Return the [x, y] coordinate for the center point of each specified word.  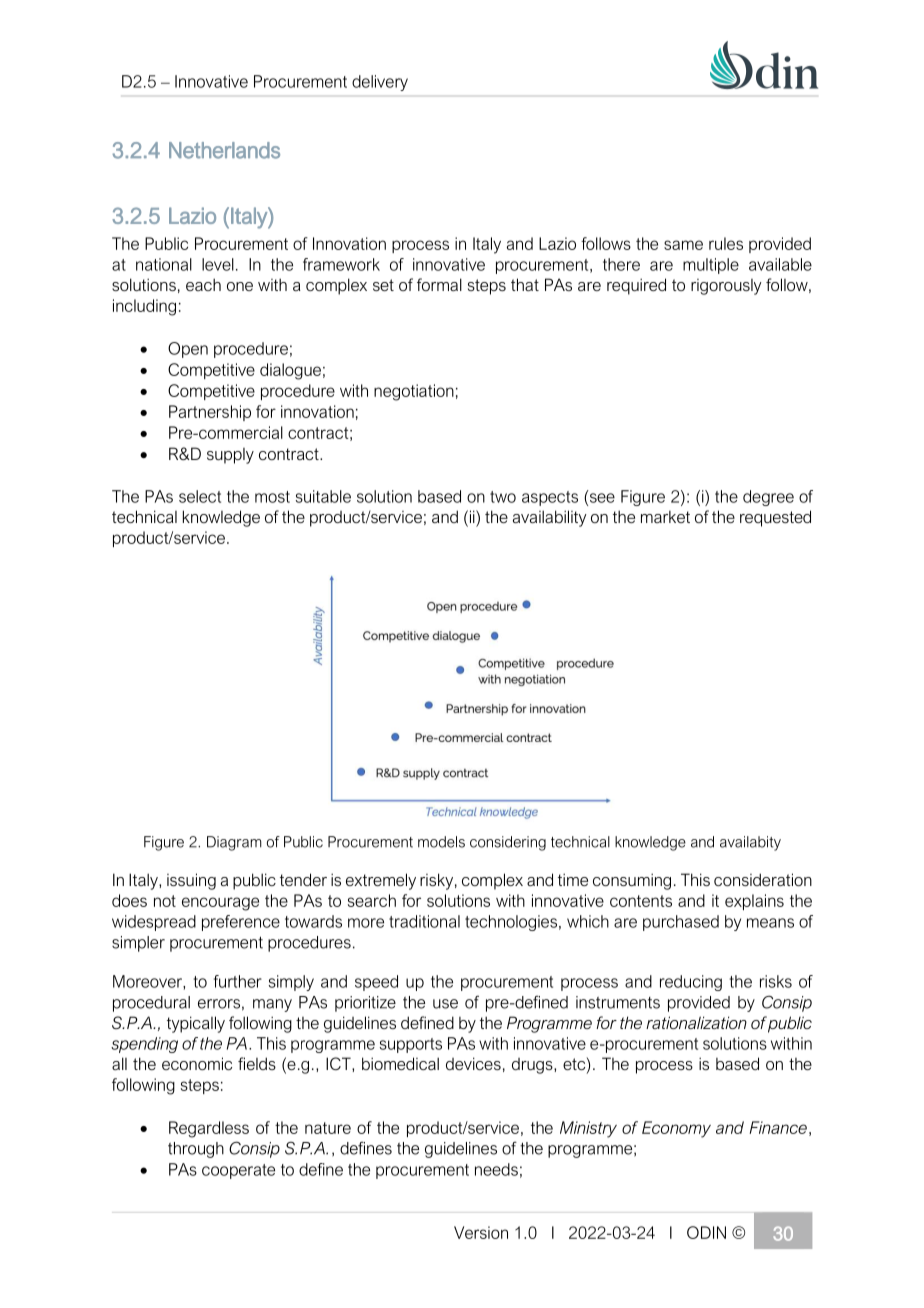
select [200, 496]
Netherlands [224, 150]
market [665, 517]
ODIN [706, 1232]
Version [481, 1232]
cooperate [238, 1171]
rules [726, 243]
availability [550, 518]
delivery [380, 83]
